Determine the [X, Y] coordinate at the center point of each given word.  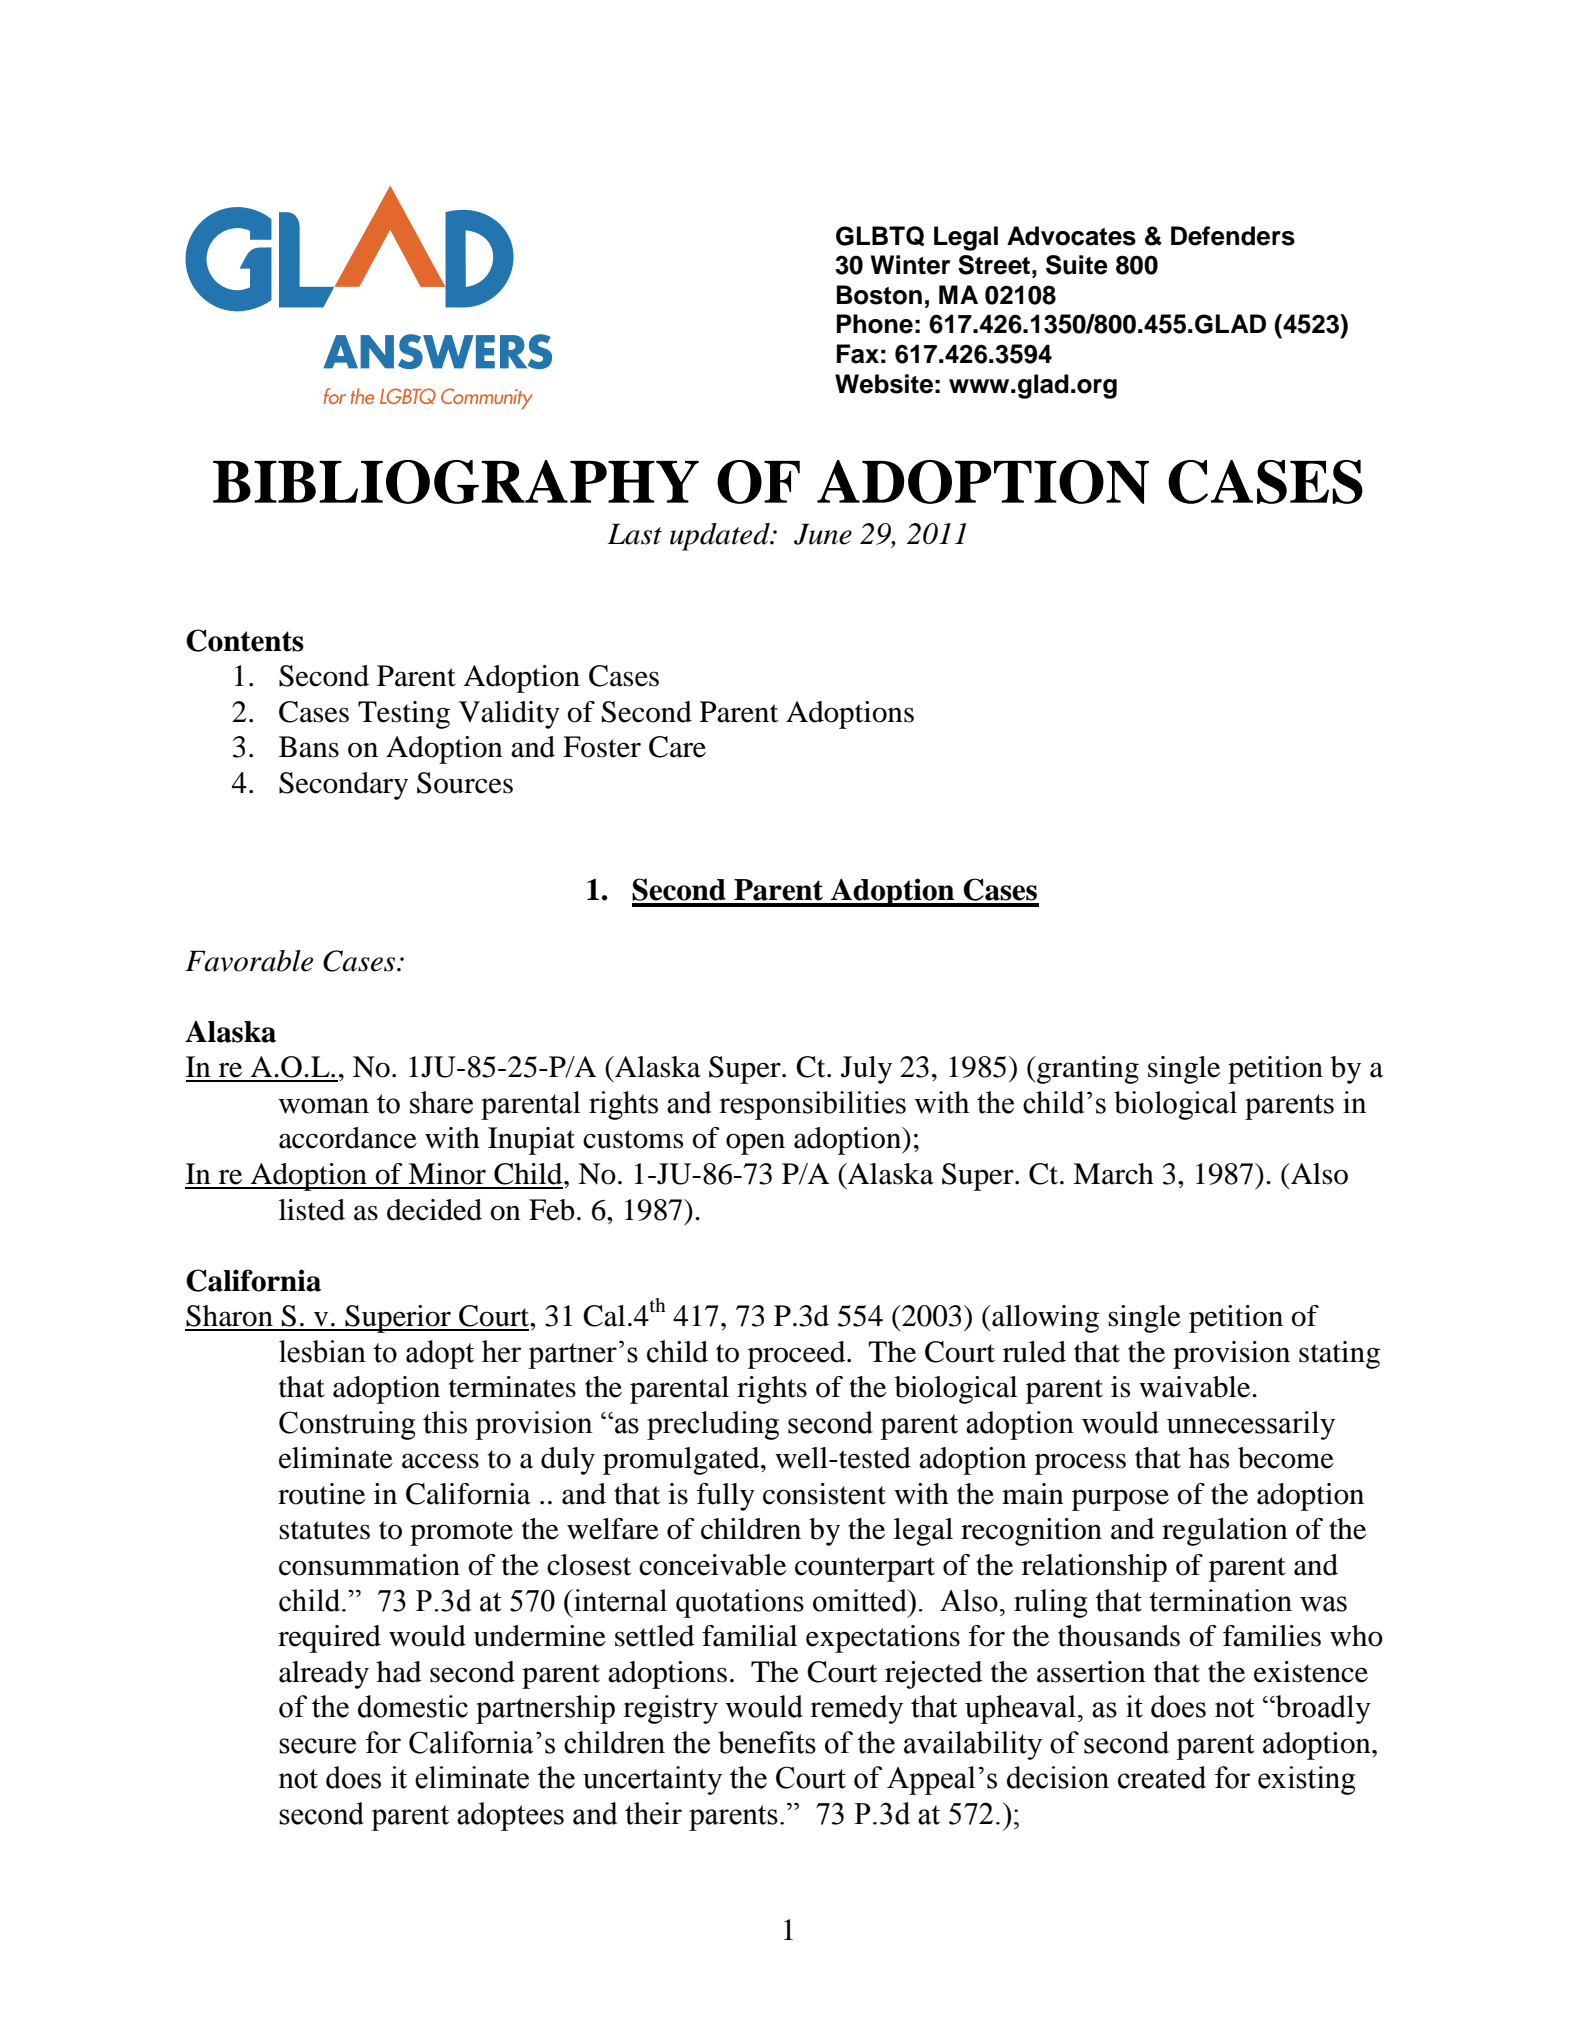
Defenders [1233, 236]
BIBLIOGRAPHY [456, 482]
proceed [798, 1355]
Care [677, 747]
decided [434, 1210]
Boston [879, 295]
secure [317, 1746]
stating [1339, 1355]
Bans [309, 747]
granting [1087, 1070]
